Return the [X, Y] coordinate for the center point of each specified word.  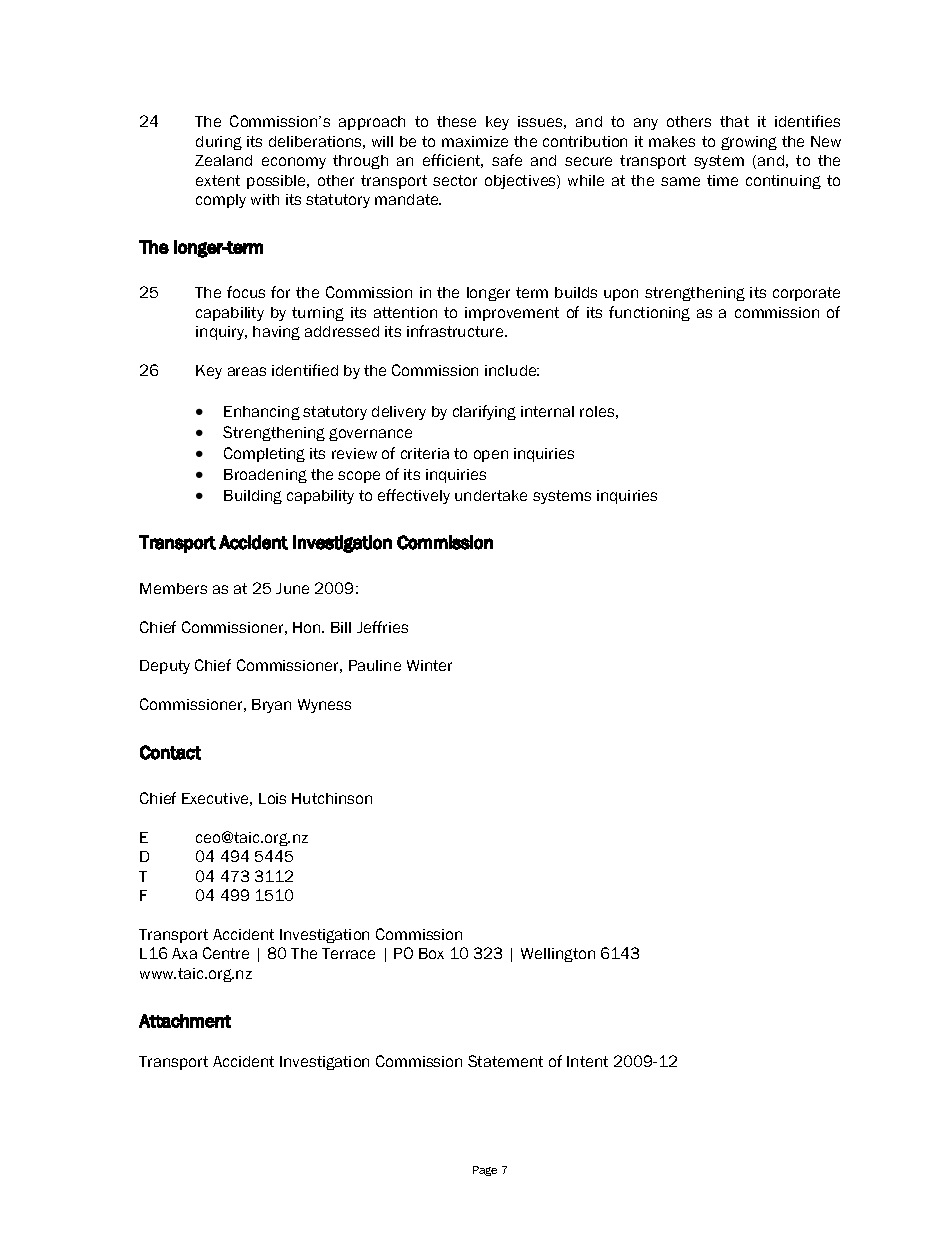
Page [485, 1171]
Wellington [558, 955]
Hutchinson [332, 798]
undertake [491, 495]
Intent [587, 1061]
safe [507, 160]
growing [749, 143]
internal [547, 411]
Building [253, 497]
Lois [272, 798]
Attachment [185, 1021]
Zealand [223, 160]
